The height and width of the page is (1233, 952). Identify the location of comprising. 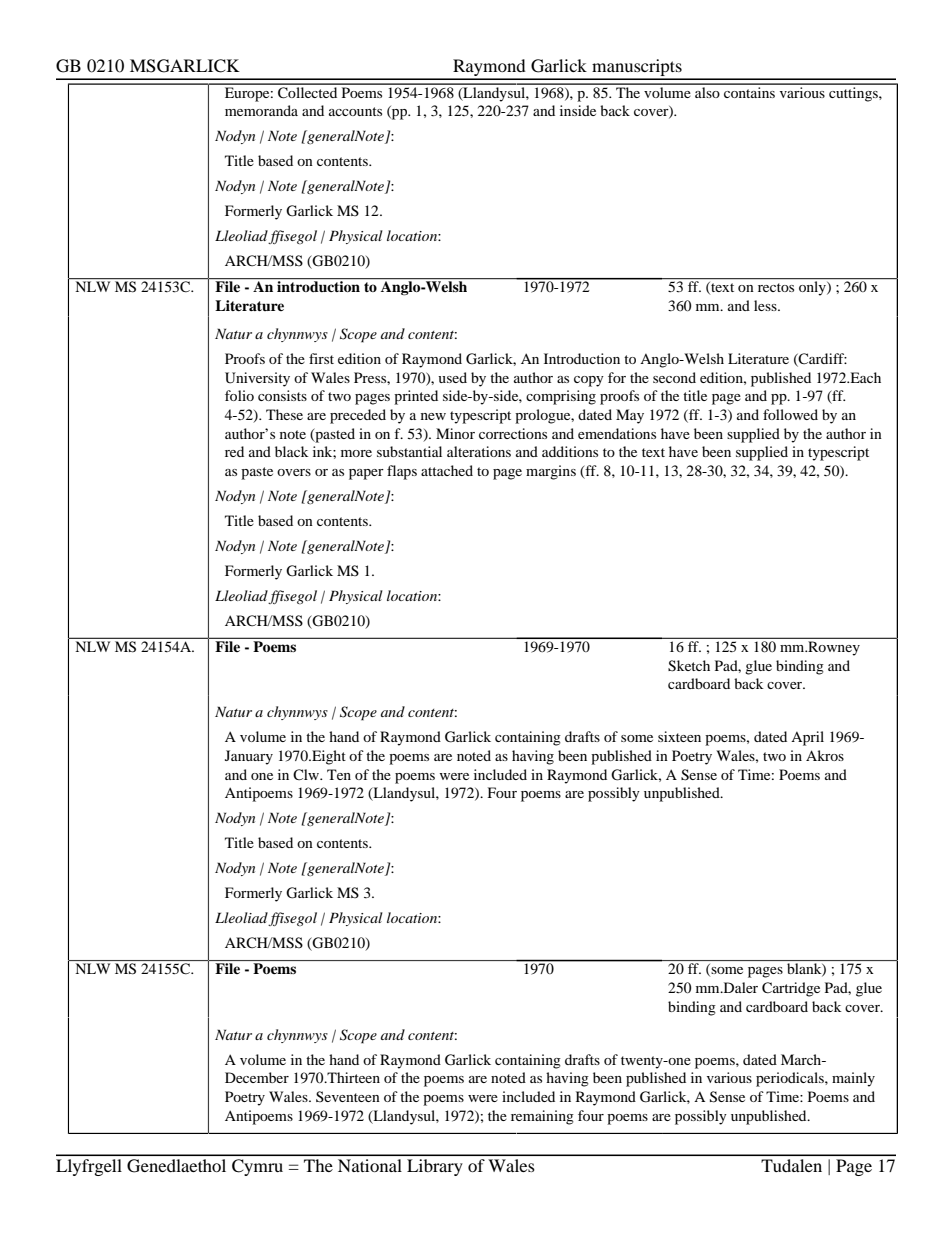
(561, 397).
